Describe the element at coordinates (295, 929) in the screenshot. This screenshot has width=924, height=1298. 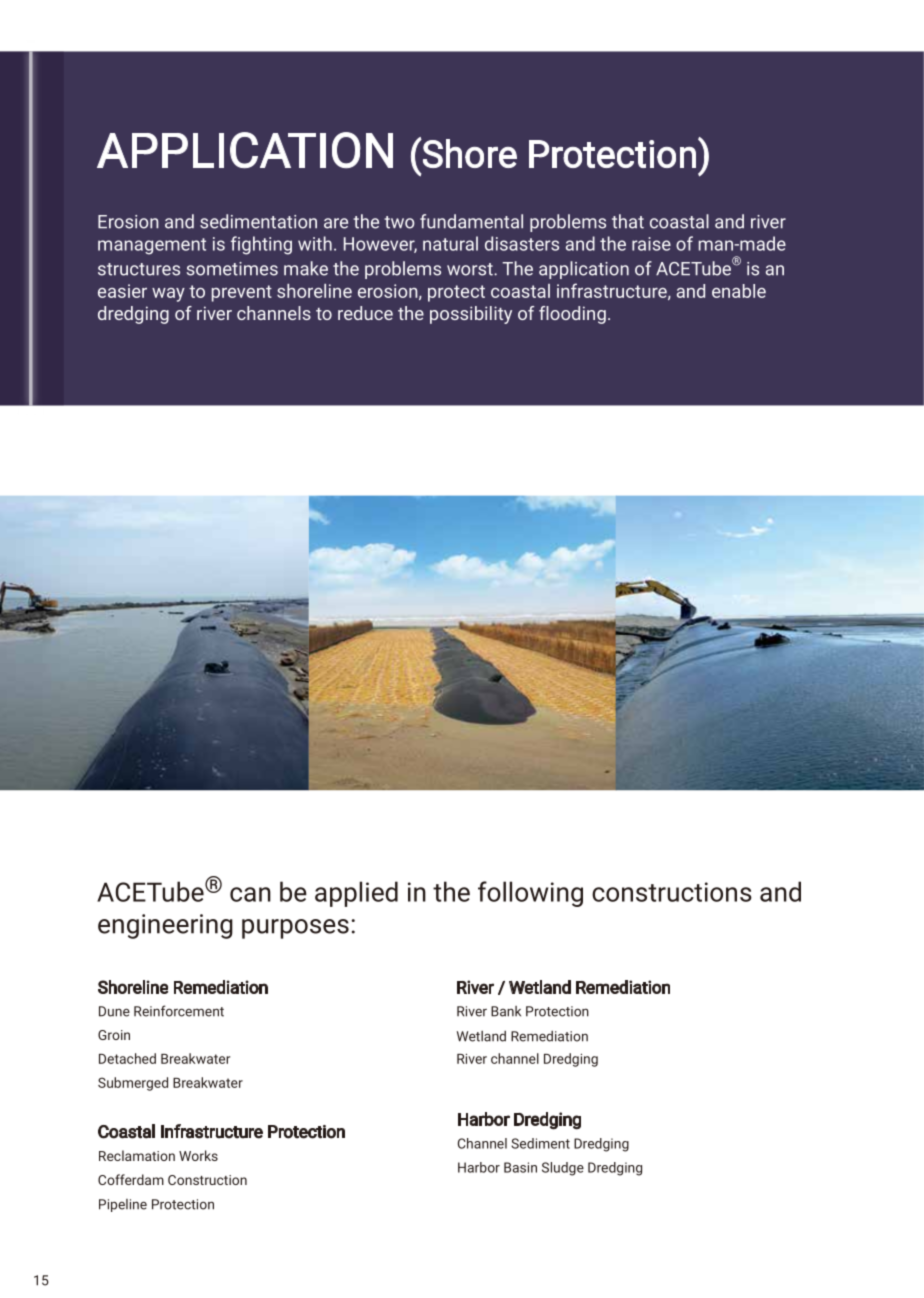
I see `purposes` at that location.
